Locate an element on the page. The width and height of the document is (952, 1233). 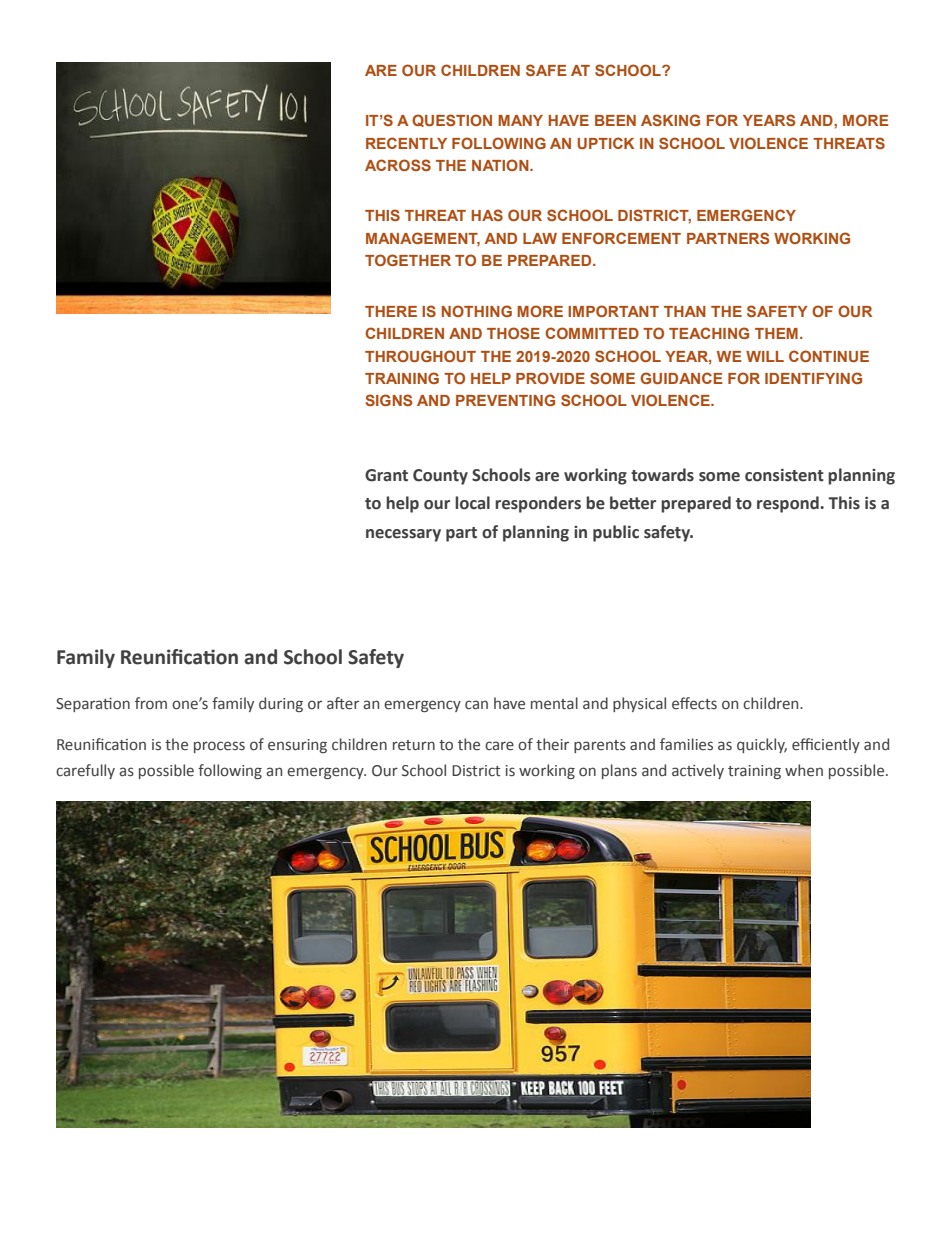
effects is located at coordinates (694, 703).
